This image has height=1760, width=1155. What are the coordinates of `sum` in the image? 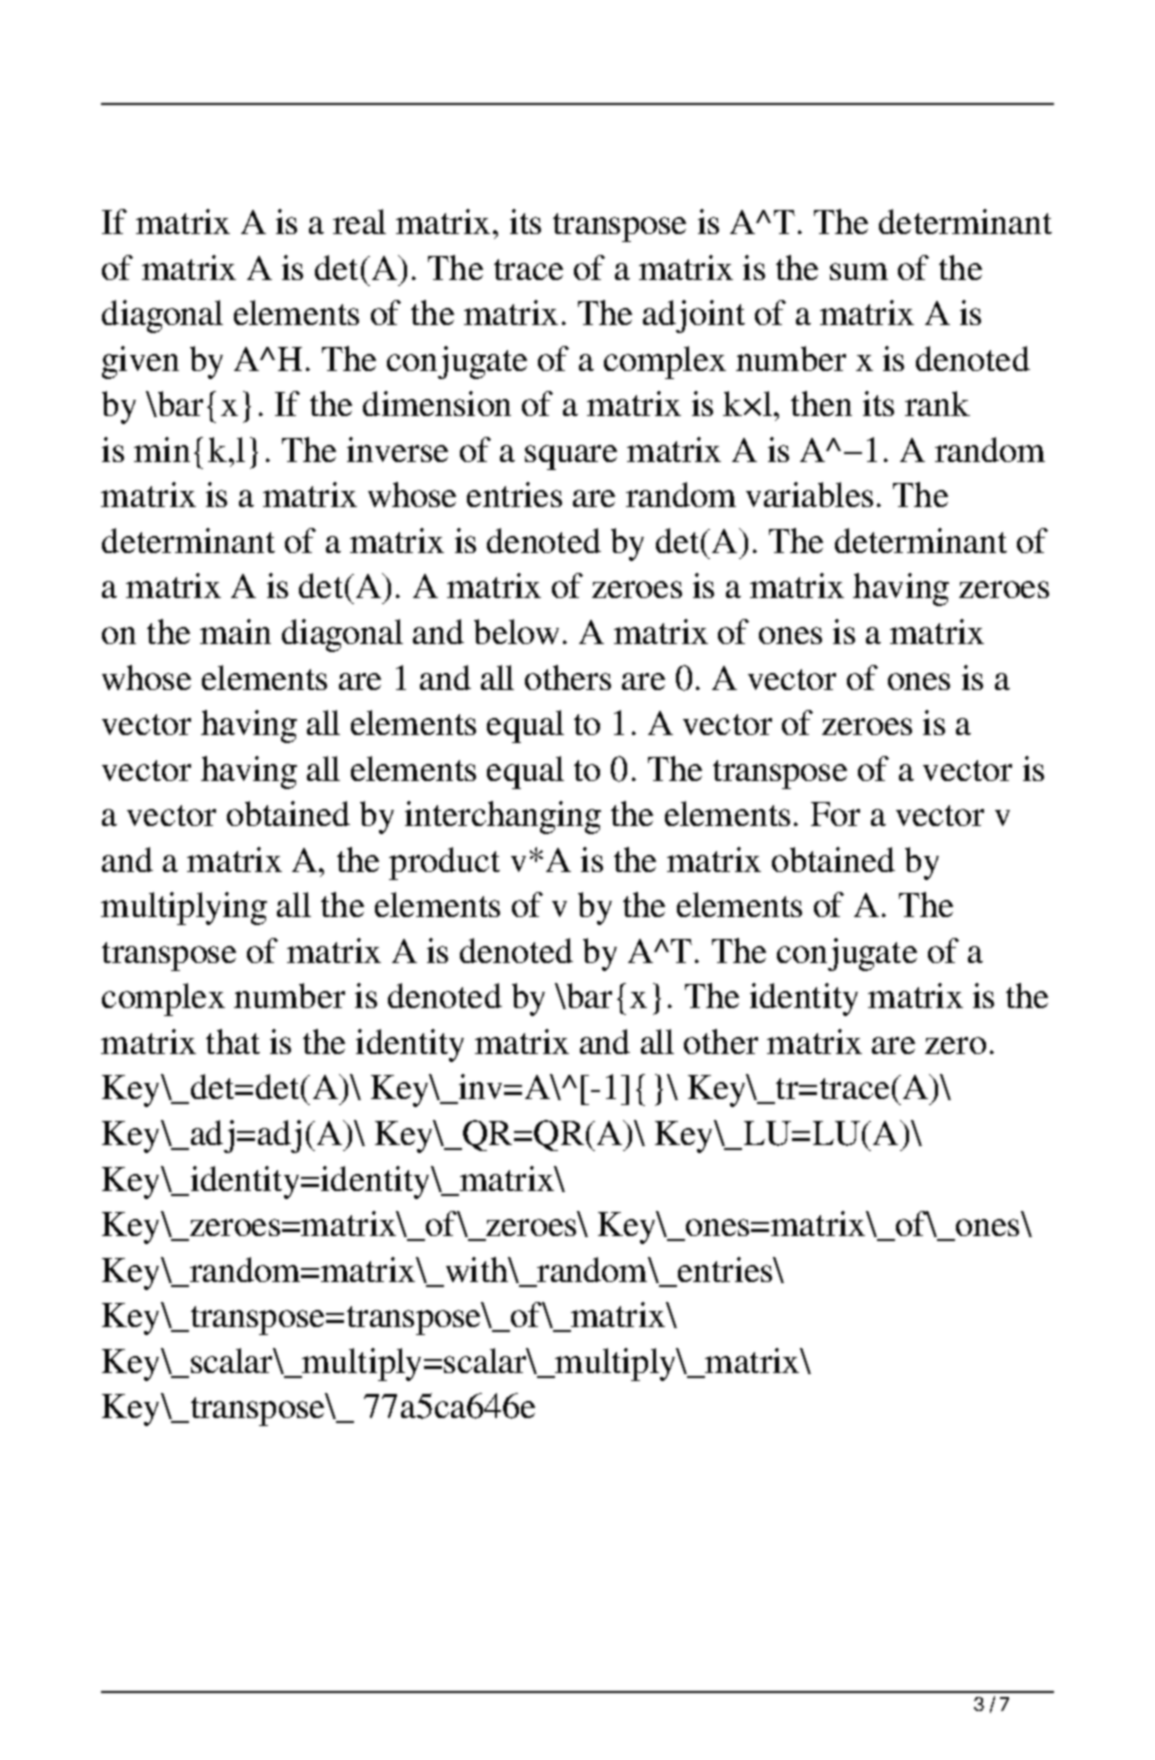 It's located at (859, 271).
